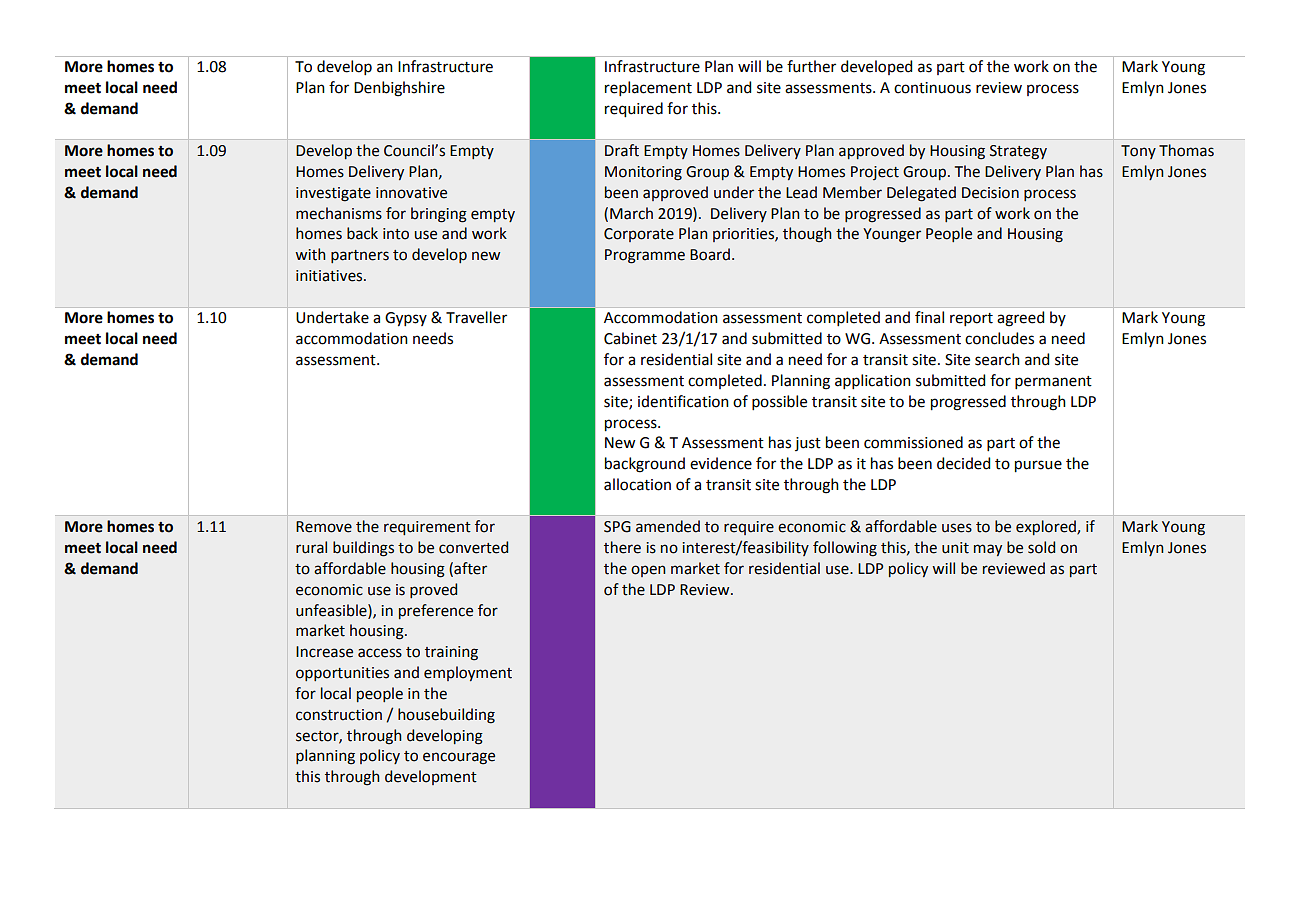 The height and width of the page is (924, 1308). I want to click on further, so click(811, 66).
